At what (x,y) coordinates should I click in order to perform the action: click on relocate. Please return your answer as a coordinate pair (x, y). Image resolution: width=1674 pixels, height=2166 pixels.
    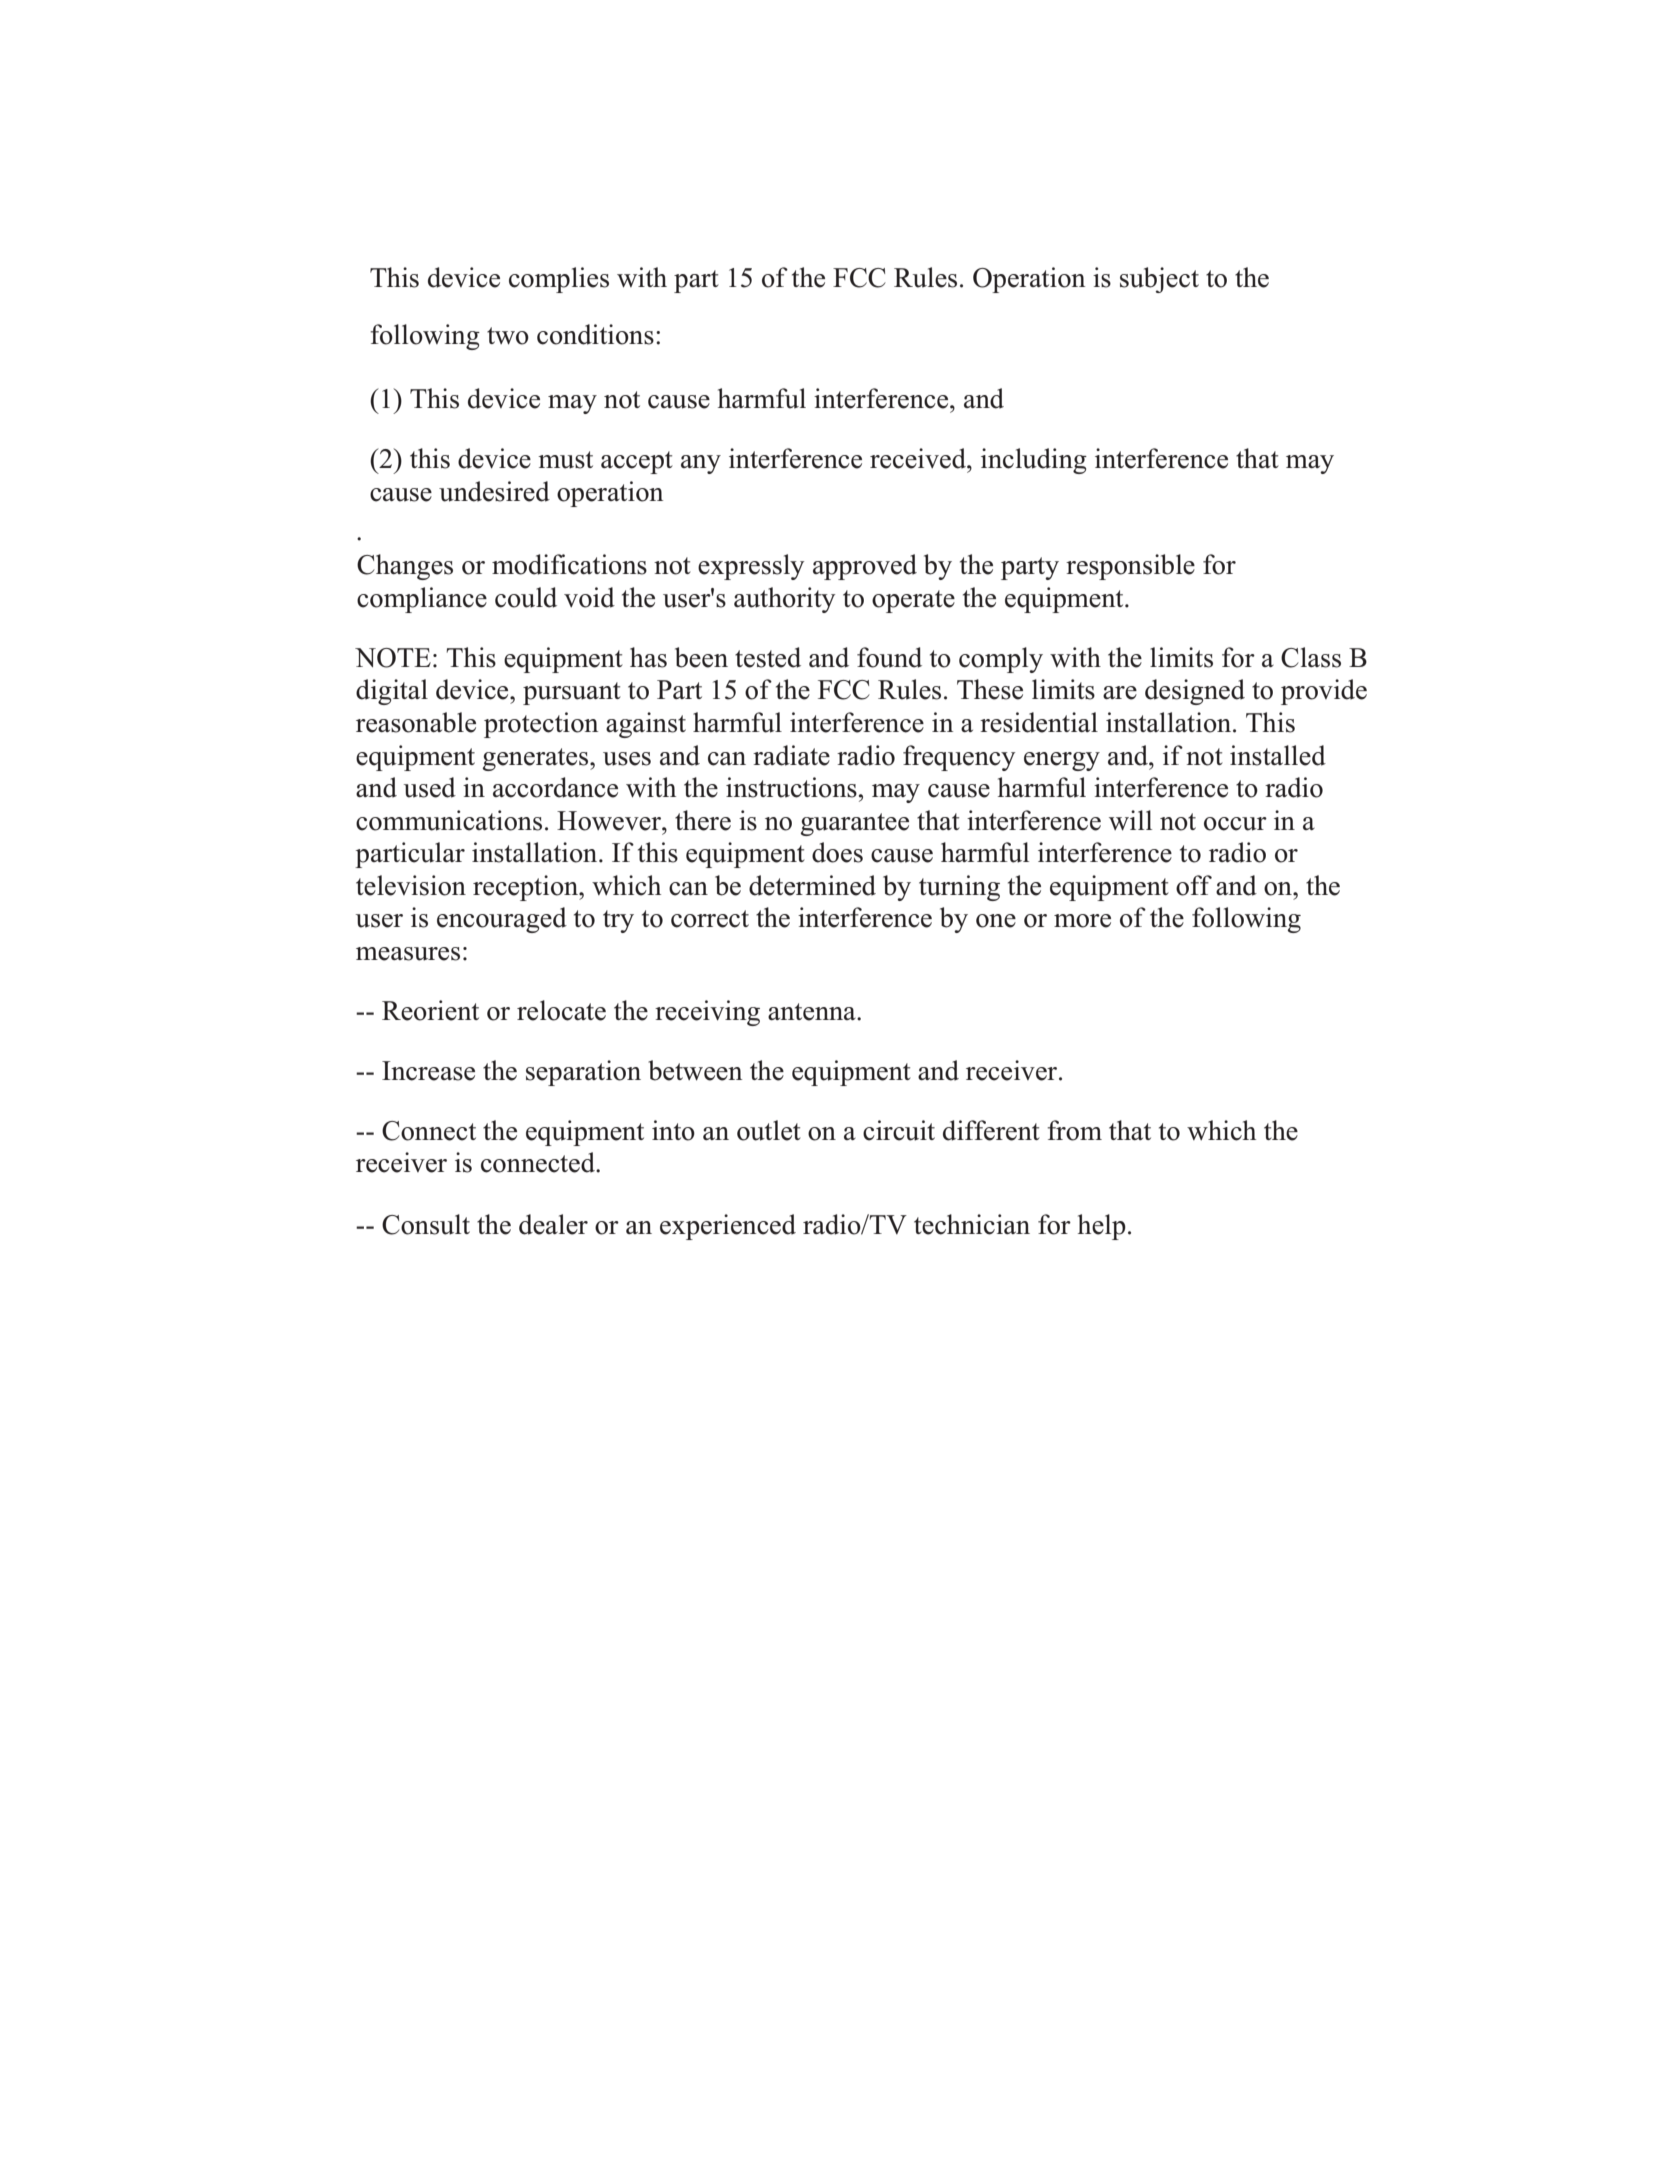
    Looking at the image, I should click on (561, 1010).
